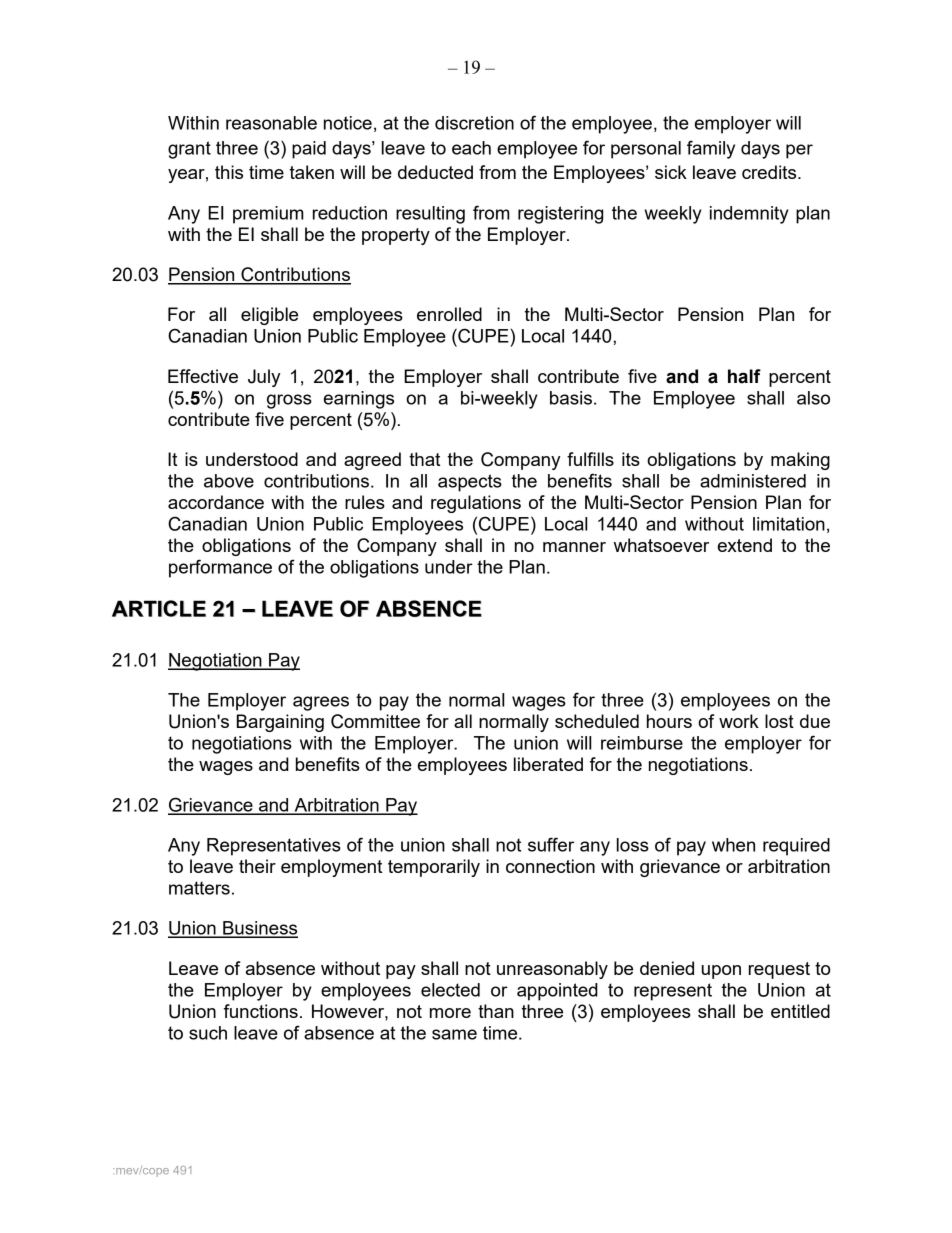 This screenshot has height=1233, width=952. Describe the element at coordinates (220, 568) in the screenshot. I see `performance` at that location.
